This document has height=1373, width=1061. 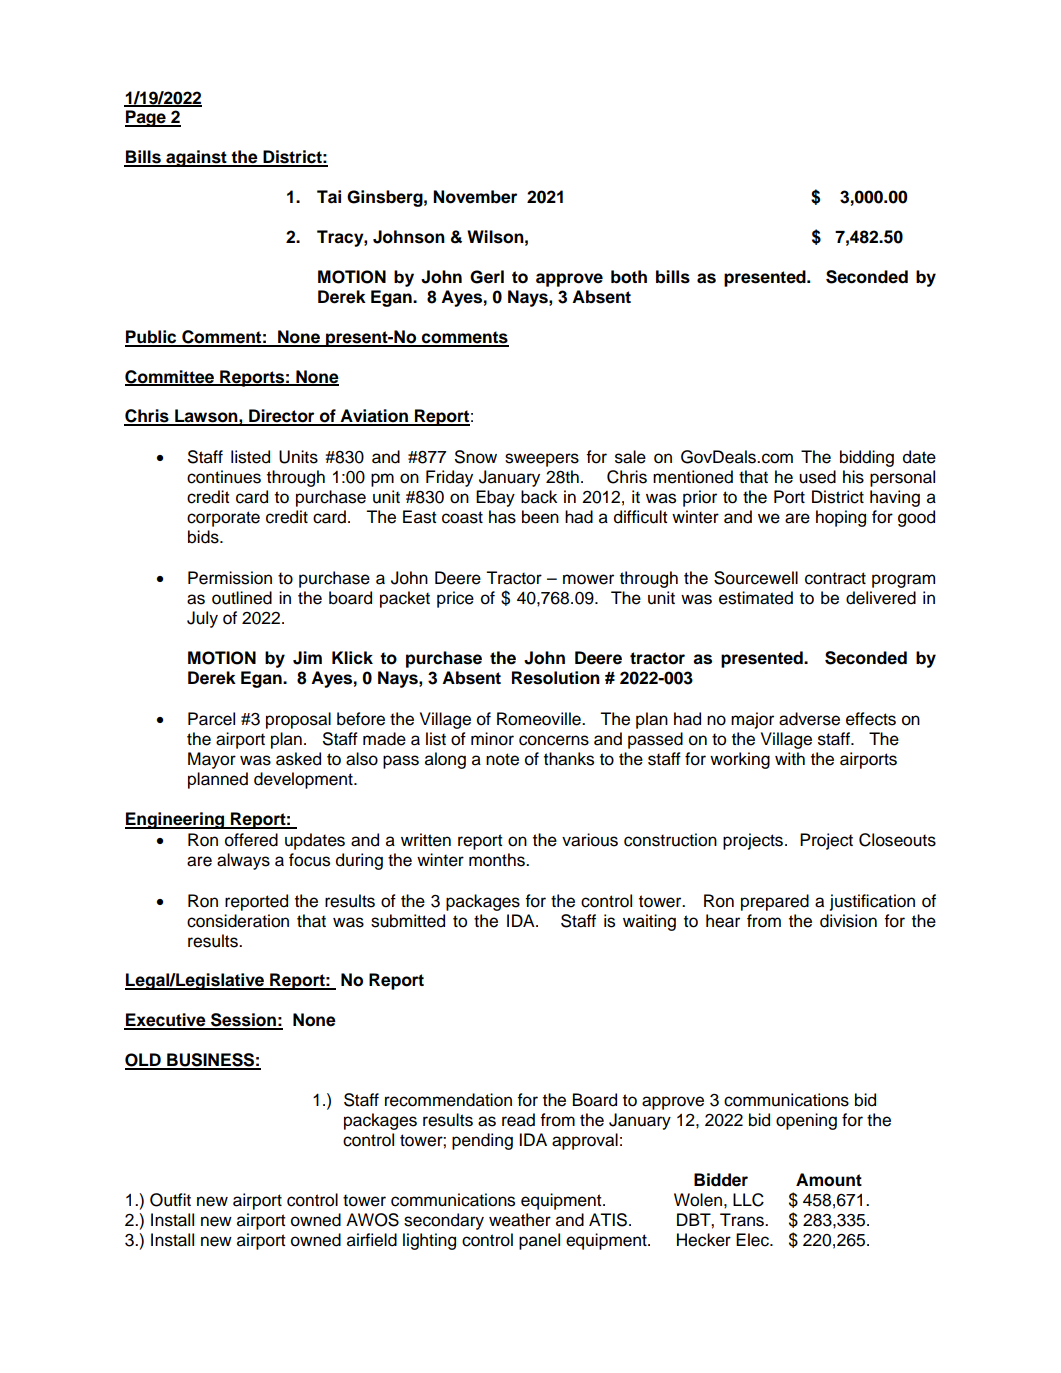 I want to click on Director, so click(x=282, y=417).
